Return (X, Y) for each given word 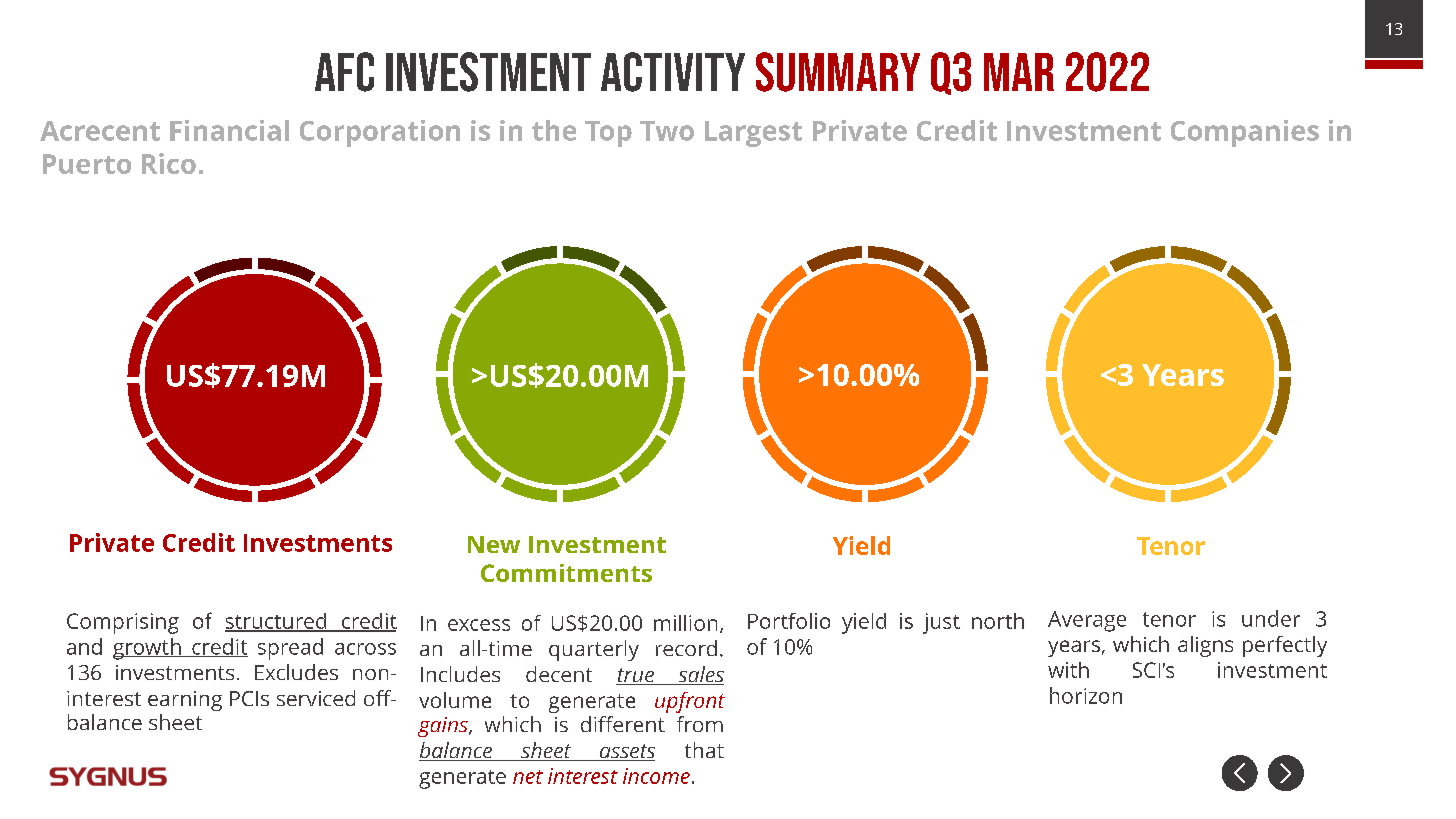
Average (1087, 621)
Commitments (566, 573)
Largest (753, 134)
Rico (169, 163)
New (494, 544)
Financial (229, 130)
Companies (1245, 133)
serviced (316, 698)
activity (673, 72)
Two (667, 131)
